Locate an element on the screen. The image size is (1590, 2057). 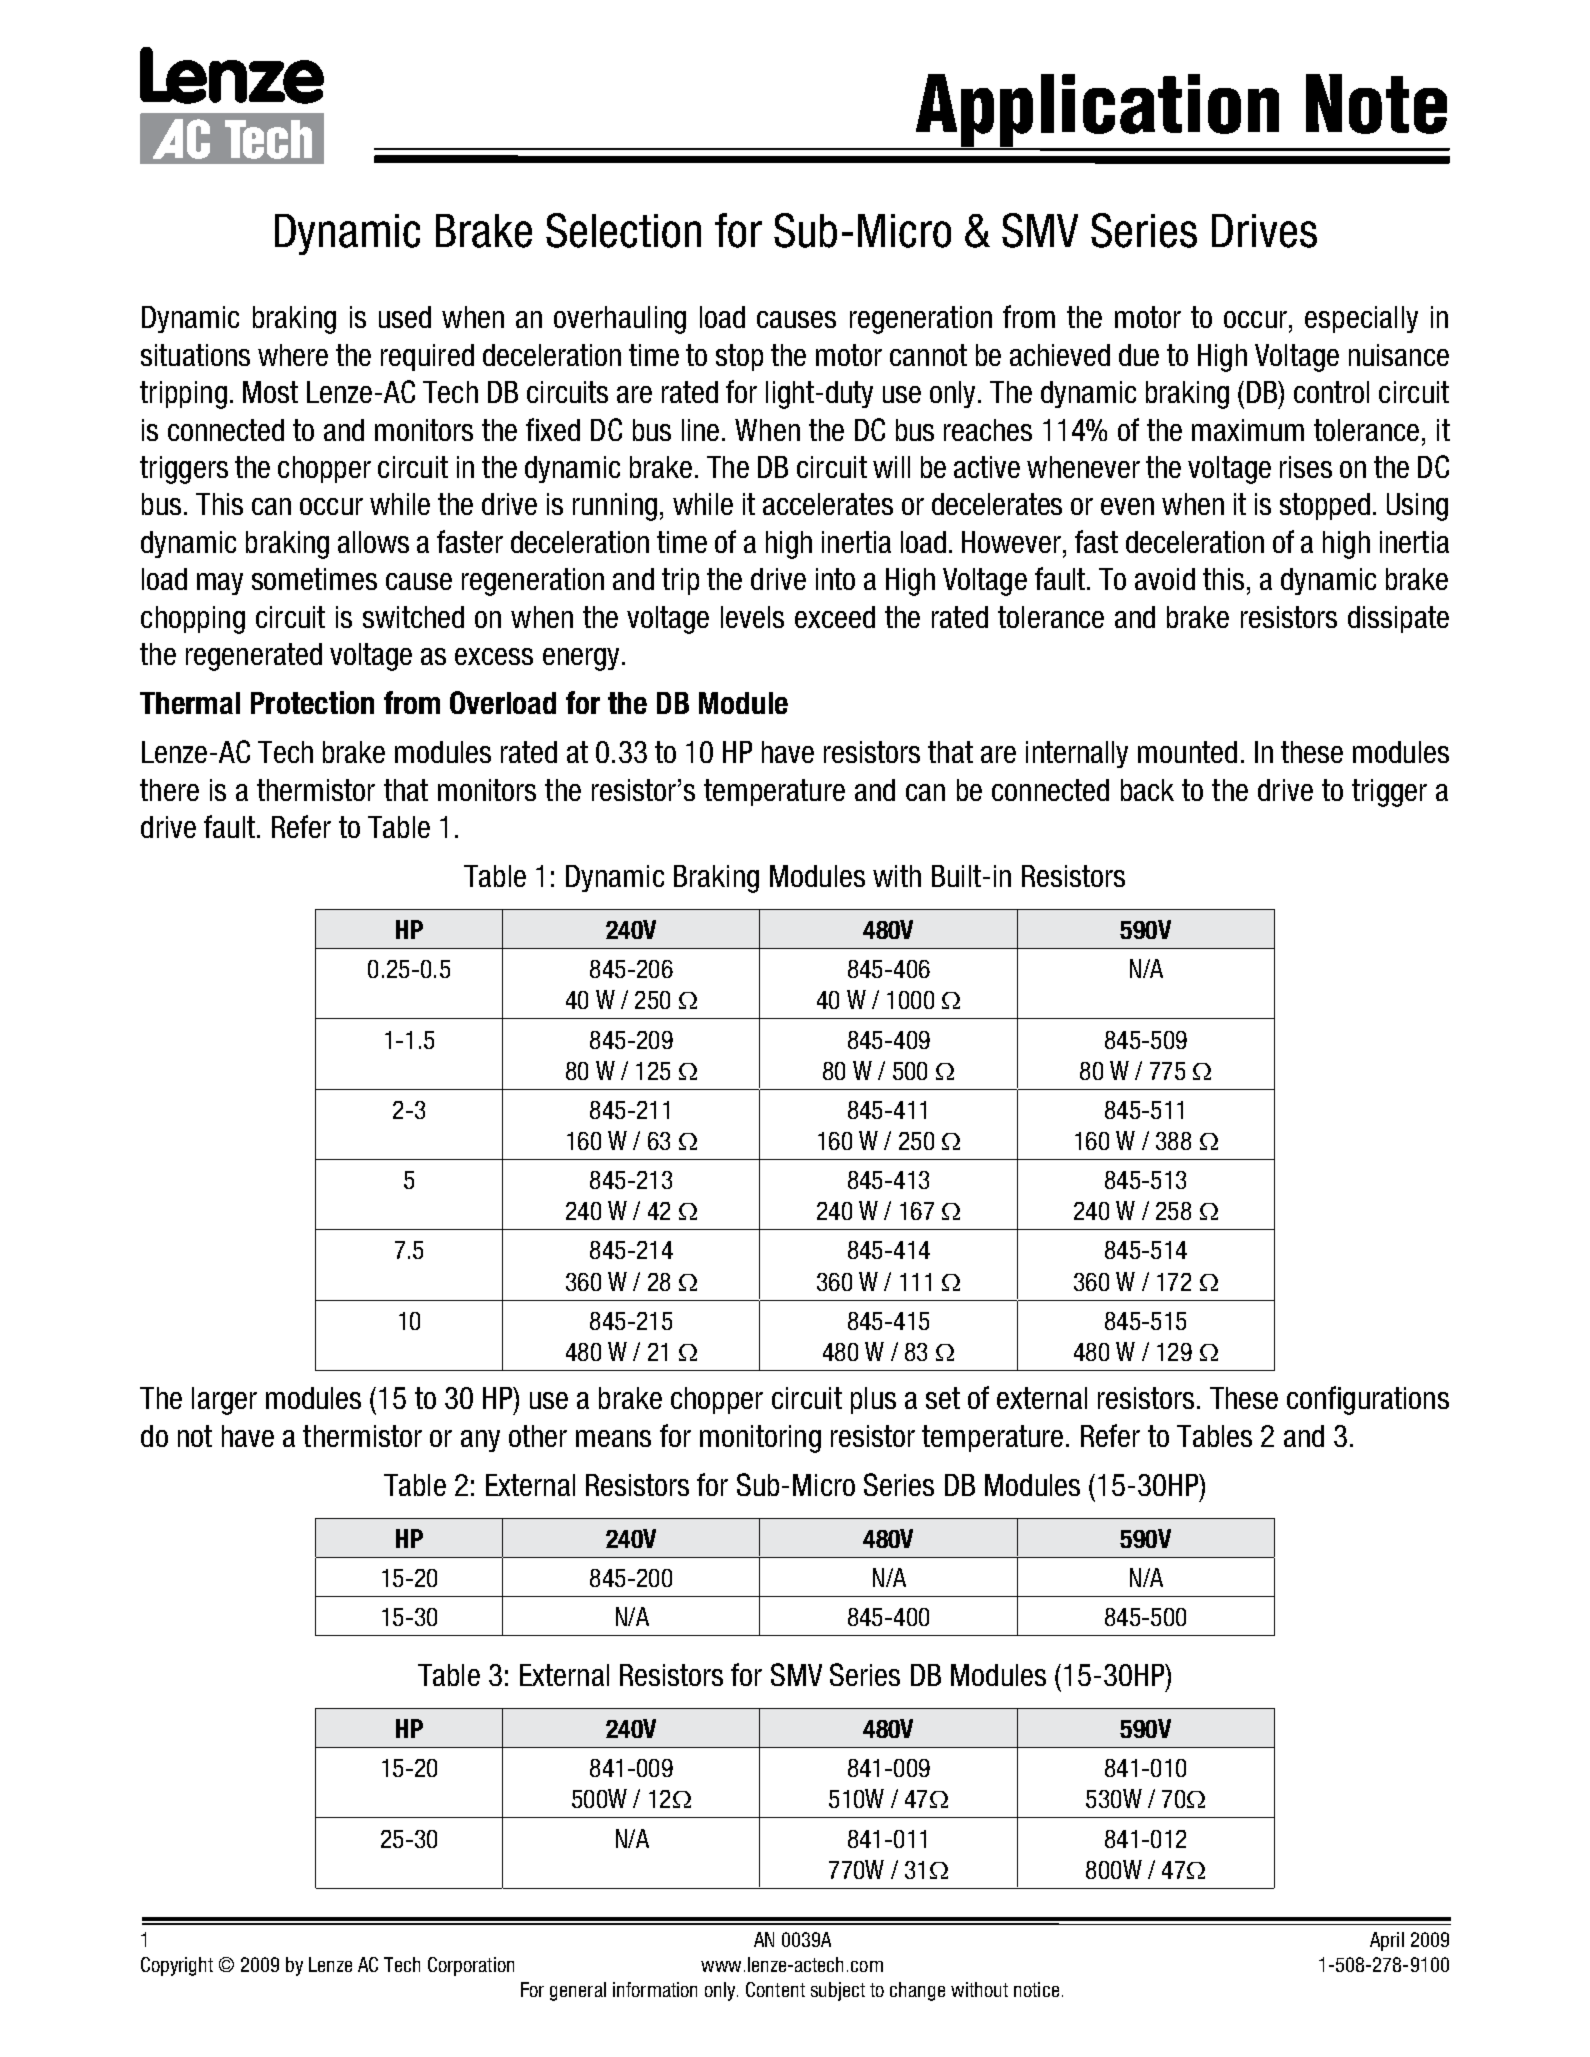
Note is located at coordinates (1376, 104).
